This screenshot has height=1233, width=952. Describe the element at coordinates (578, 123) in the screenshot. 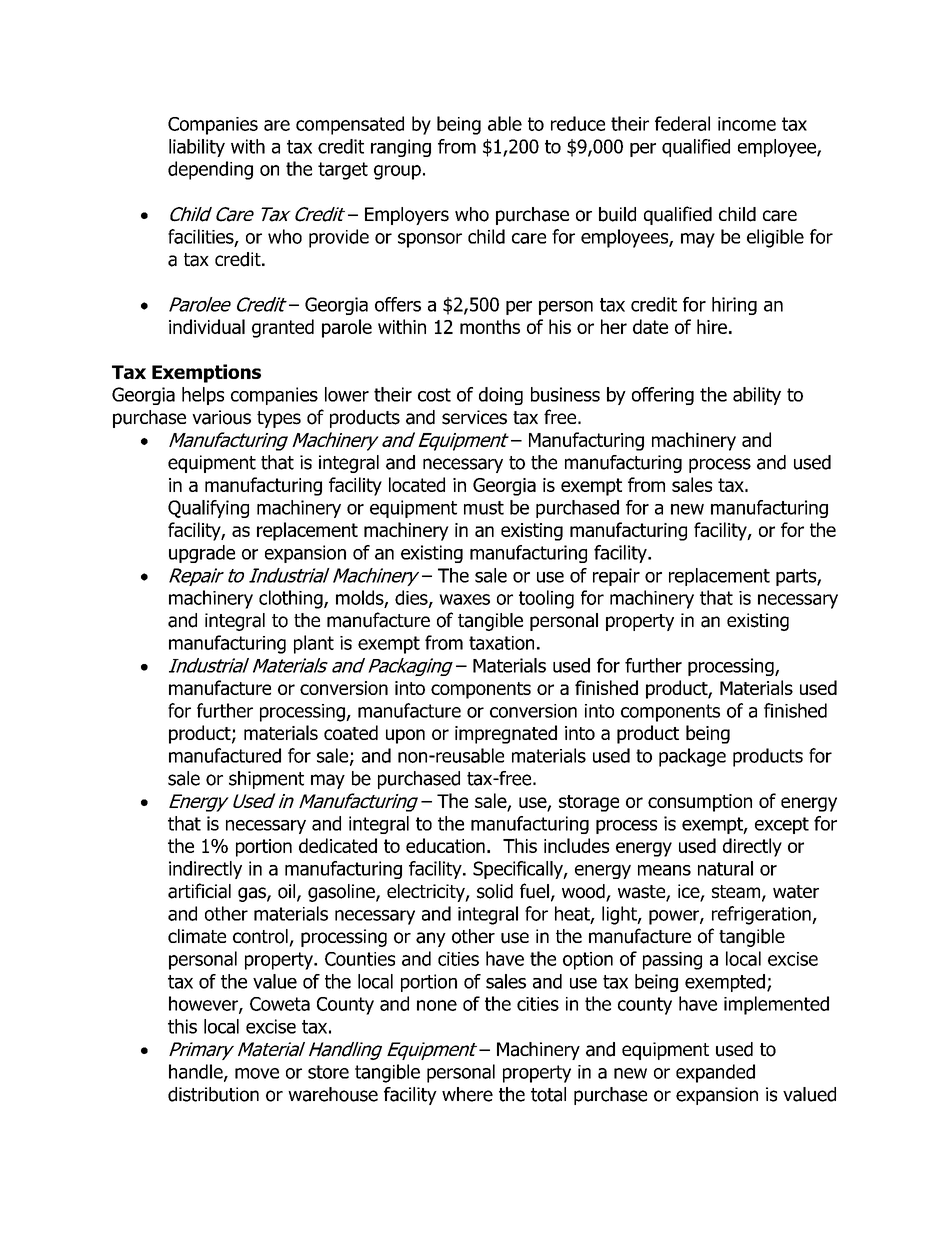

I see `reduce` at that location.
